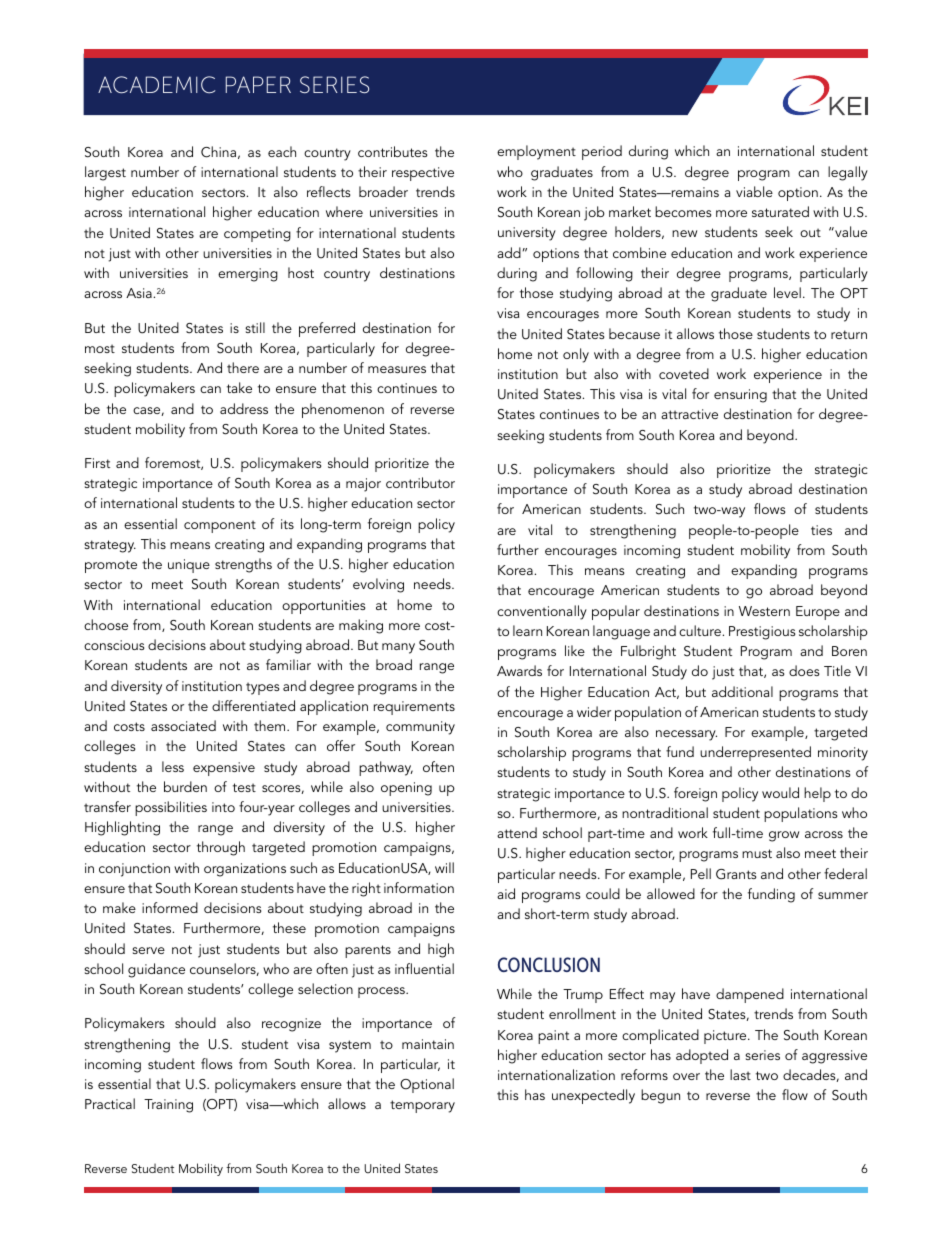 Image resolution: width=952 pixels, height=1233 pixels. Describe the element at coordinates (428, 1044) in the image. I see `maintain` at that location.
